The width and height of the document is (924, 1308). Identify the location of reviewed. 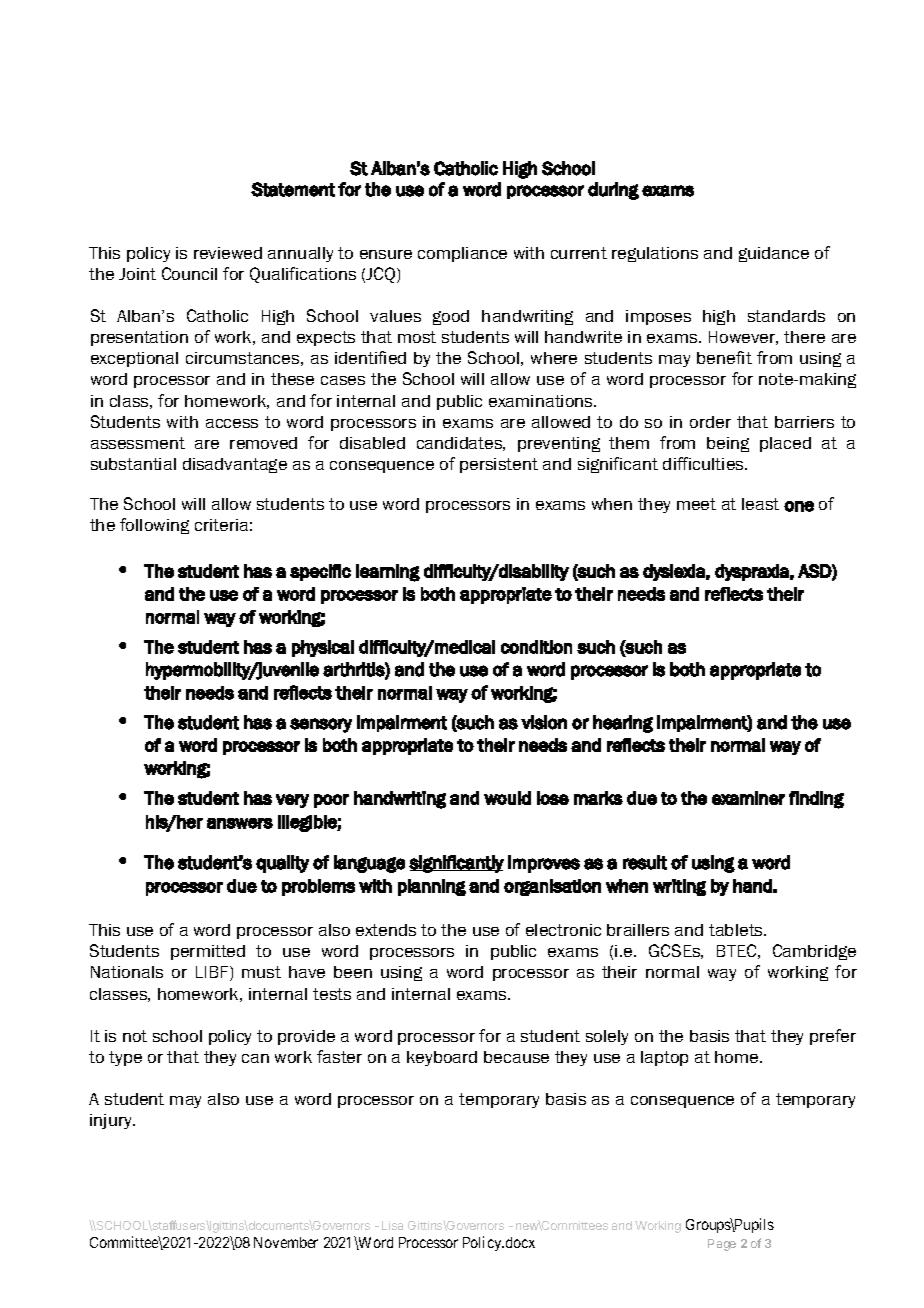
(228, 253).
